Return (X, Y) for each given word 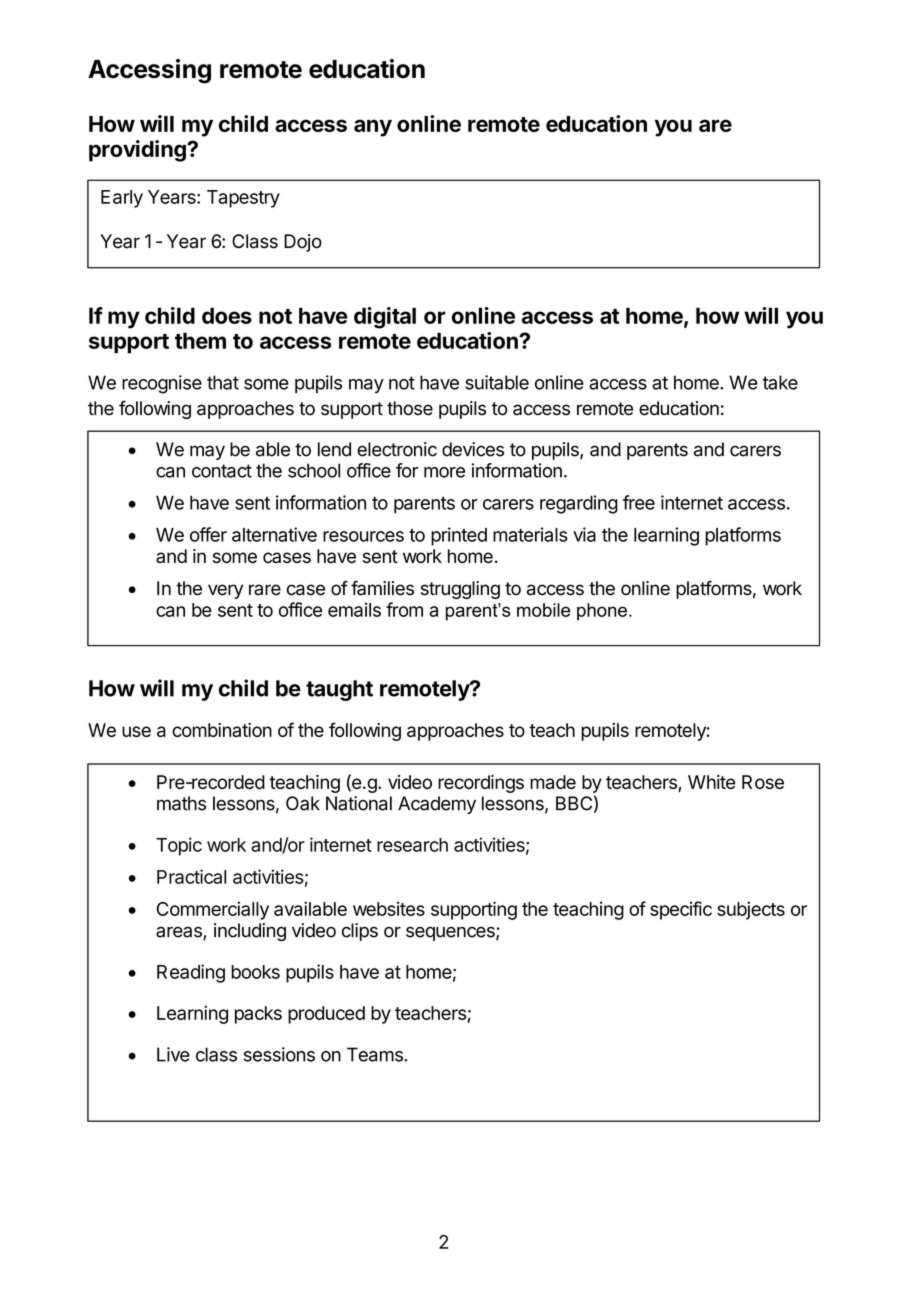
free (639, 502)
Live (173, 1054)
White (711, 782)
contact (222, 471)
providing (138, 151)
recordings (481, 784)
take (780, 382)
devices (473, 449)
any (373, 128)
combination (222, 730)
